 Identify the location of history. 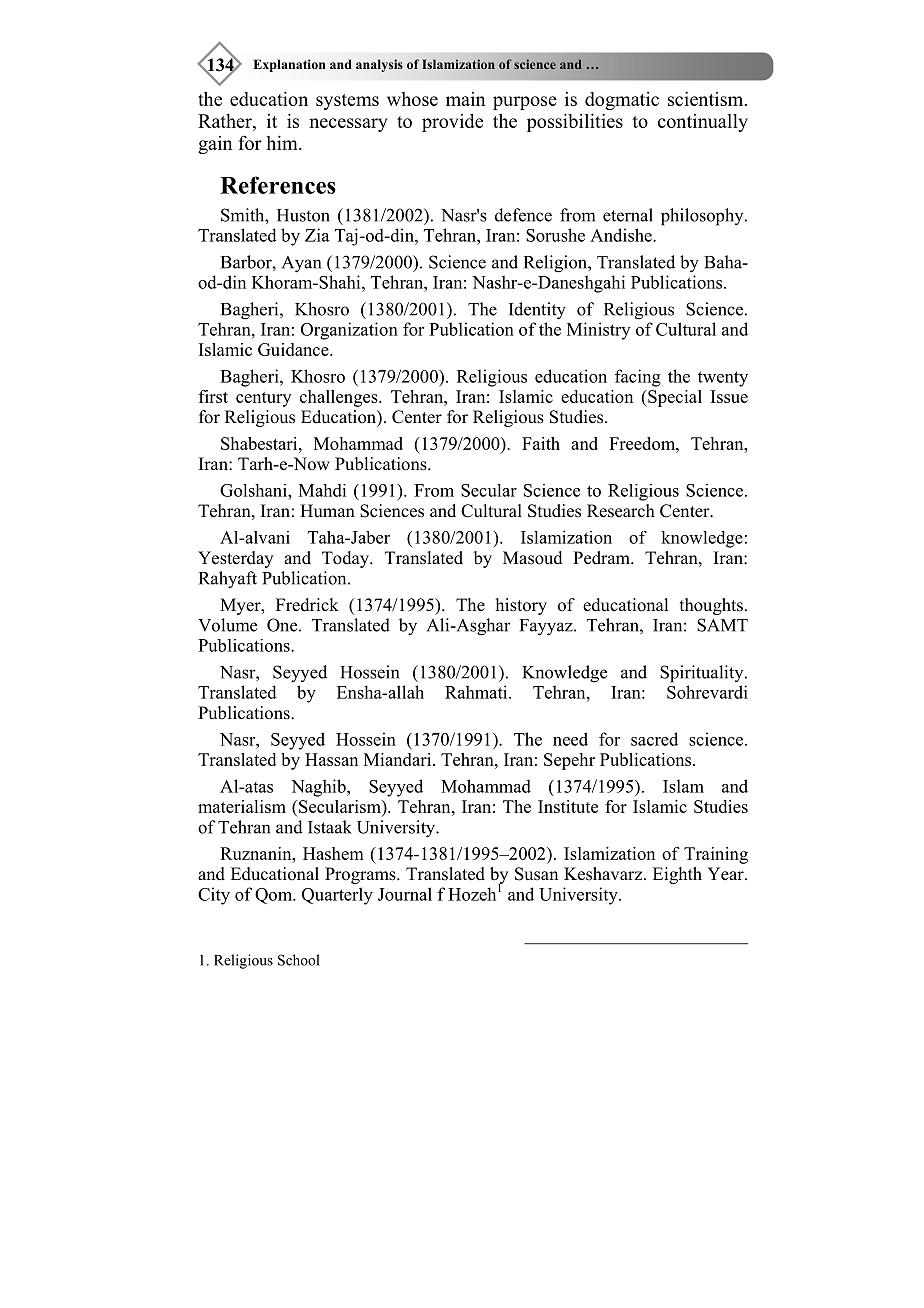
(521, 606).
